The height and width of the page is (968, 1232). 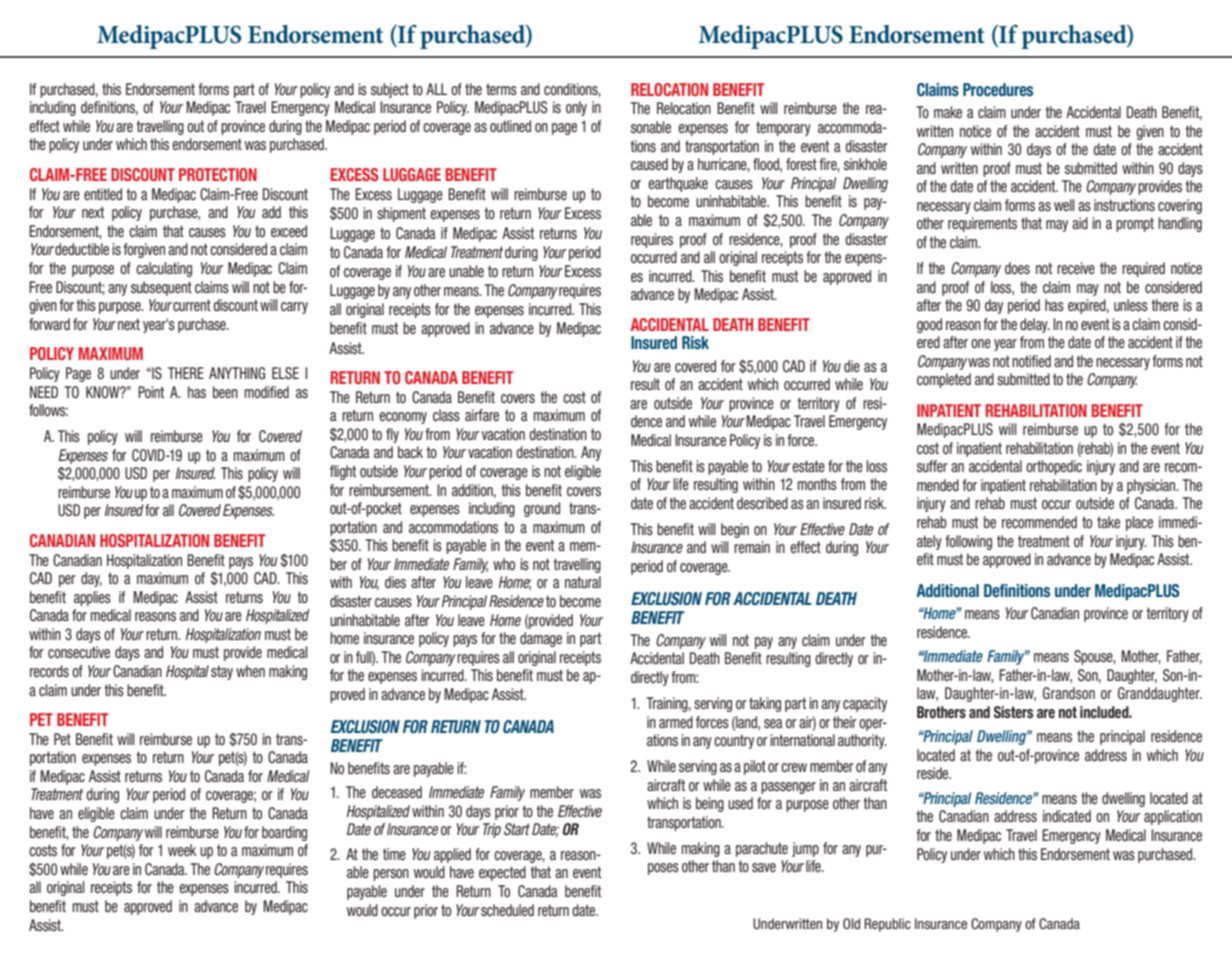 What do you see at coordinates (507, 910) in the page?
I see `scheduled` at bounding box center [507, 910].
